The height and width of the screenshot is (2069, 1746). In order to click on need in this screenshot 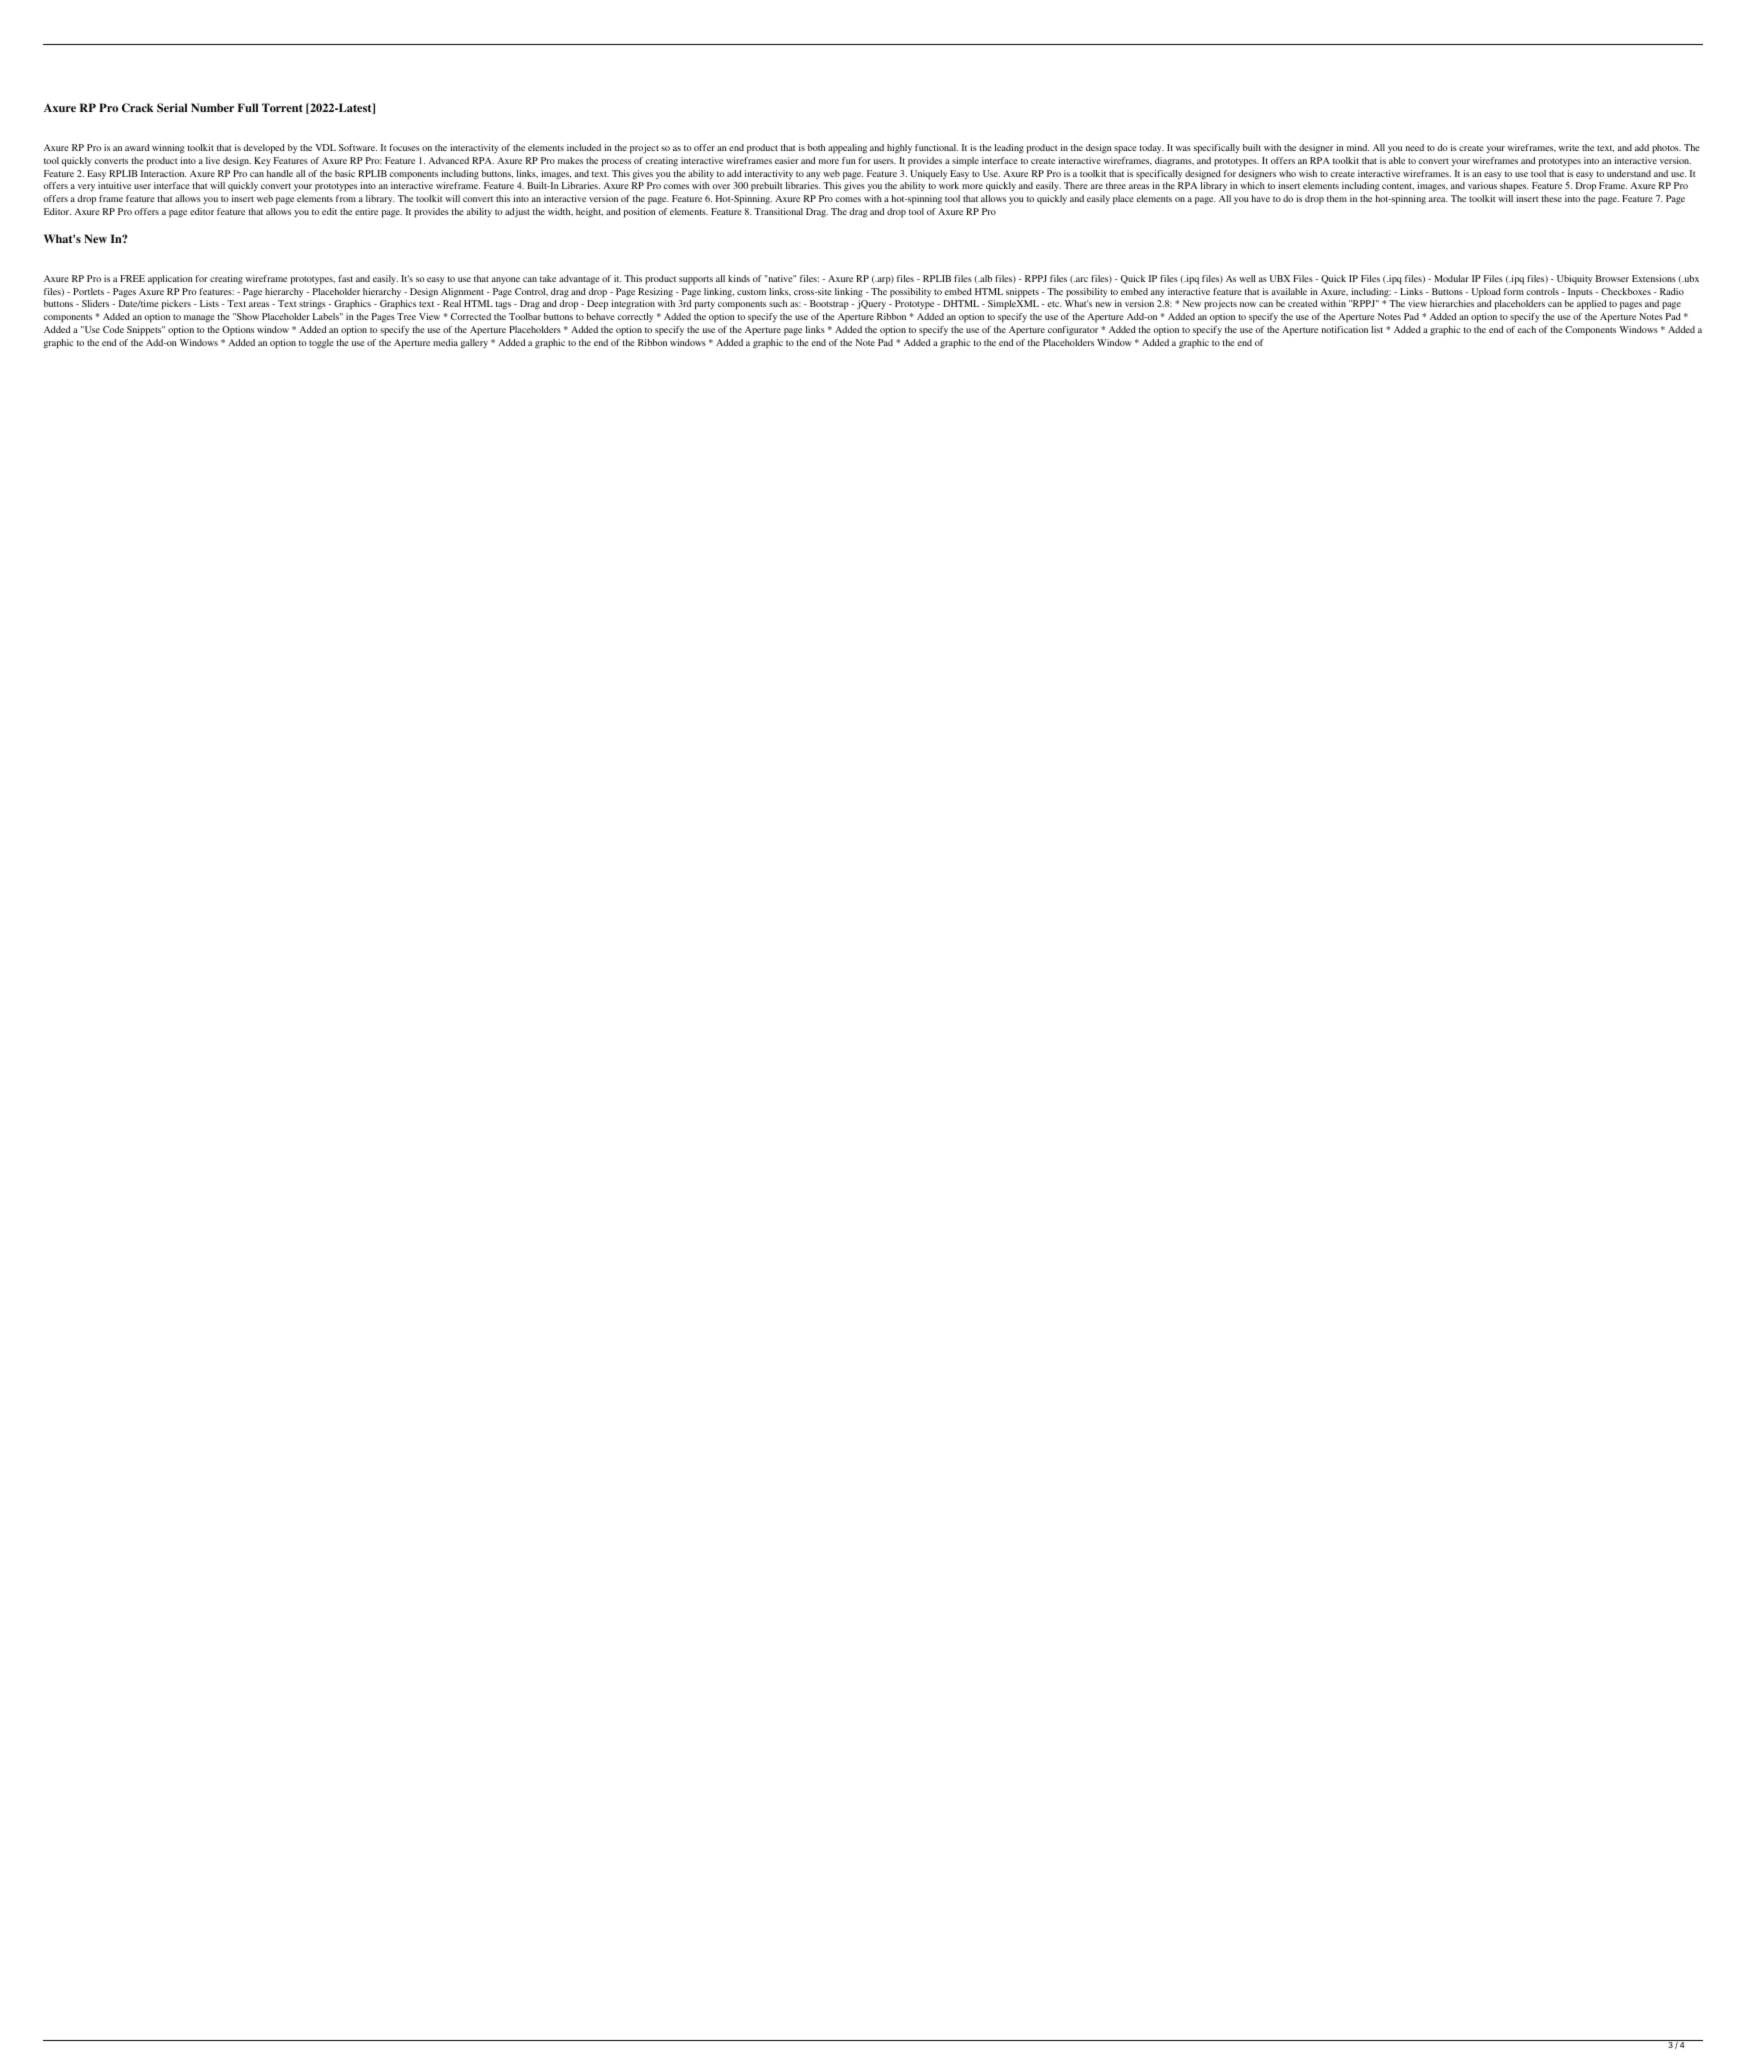, I will do `click(1414, 147)`.
